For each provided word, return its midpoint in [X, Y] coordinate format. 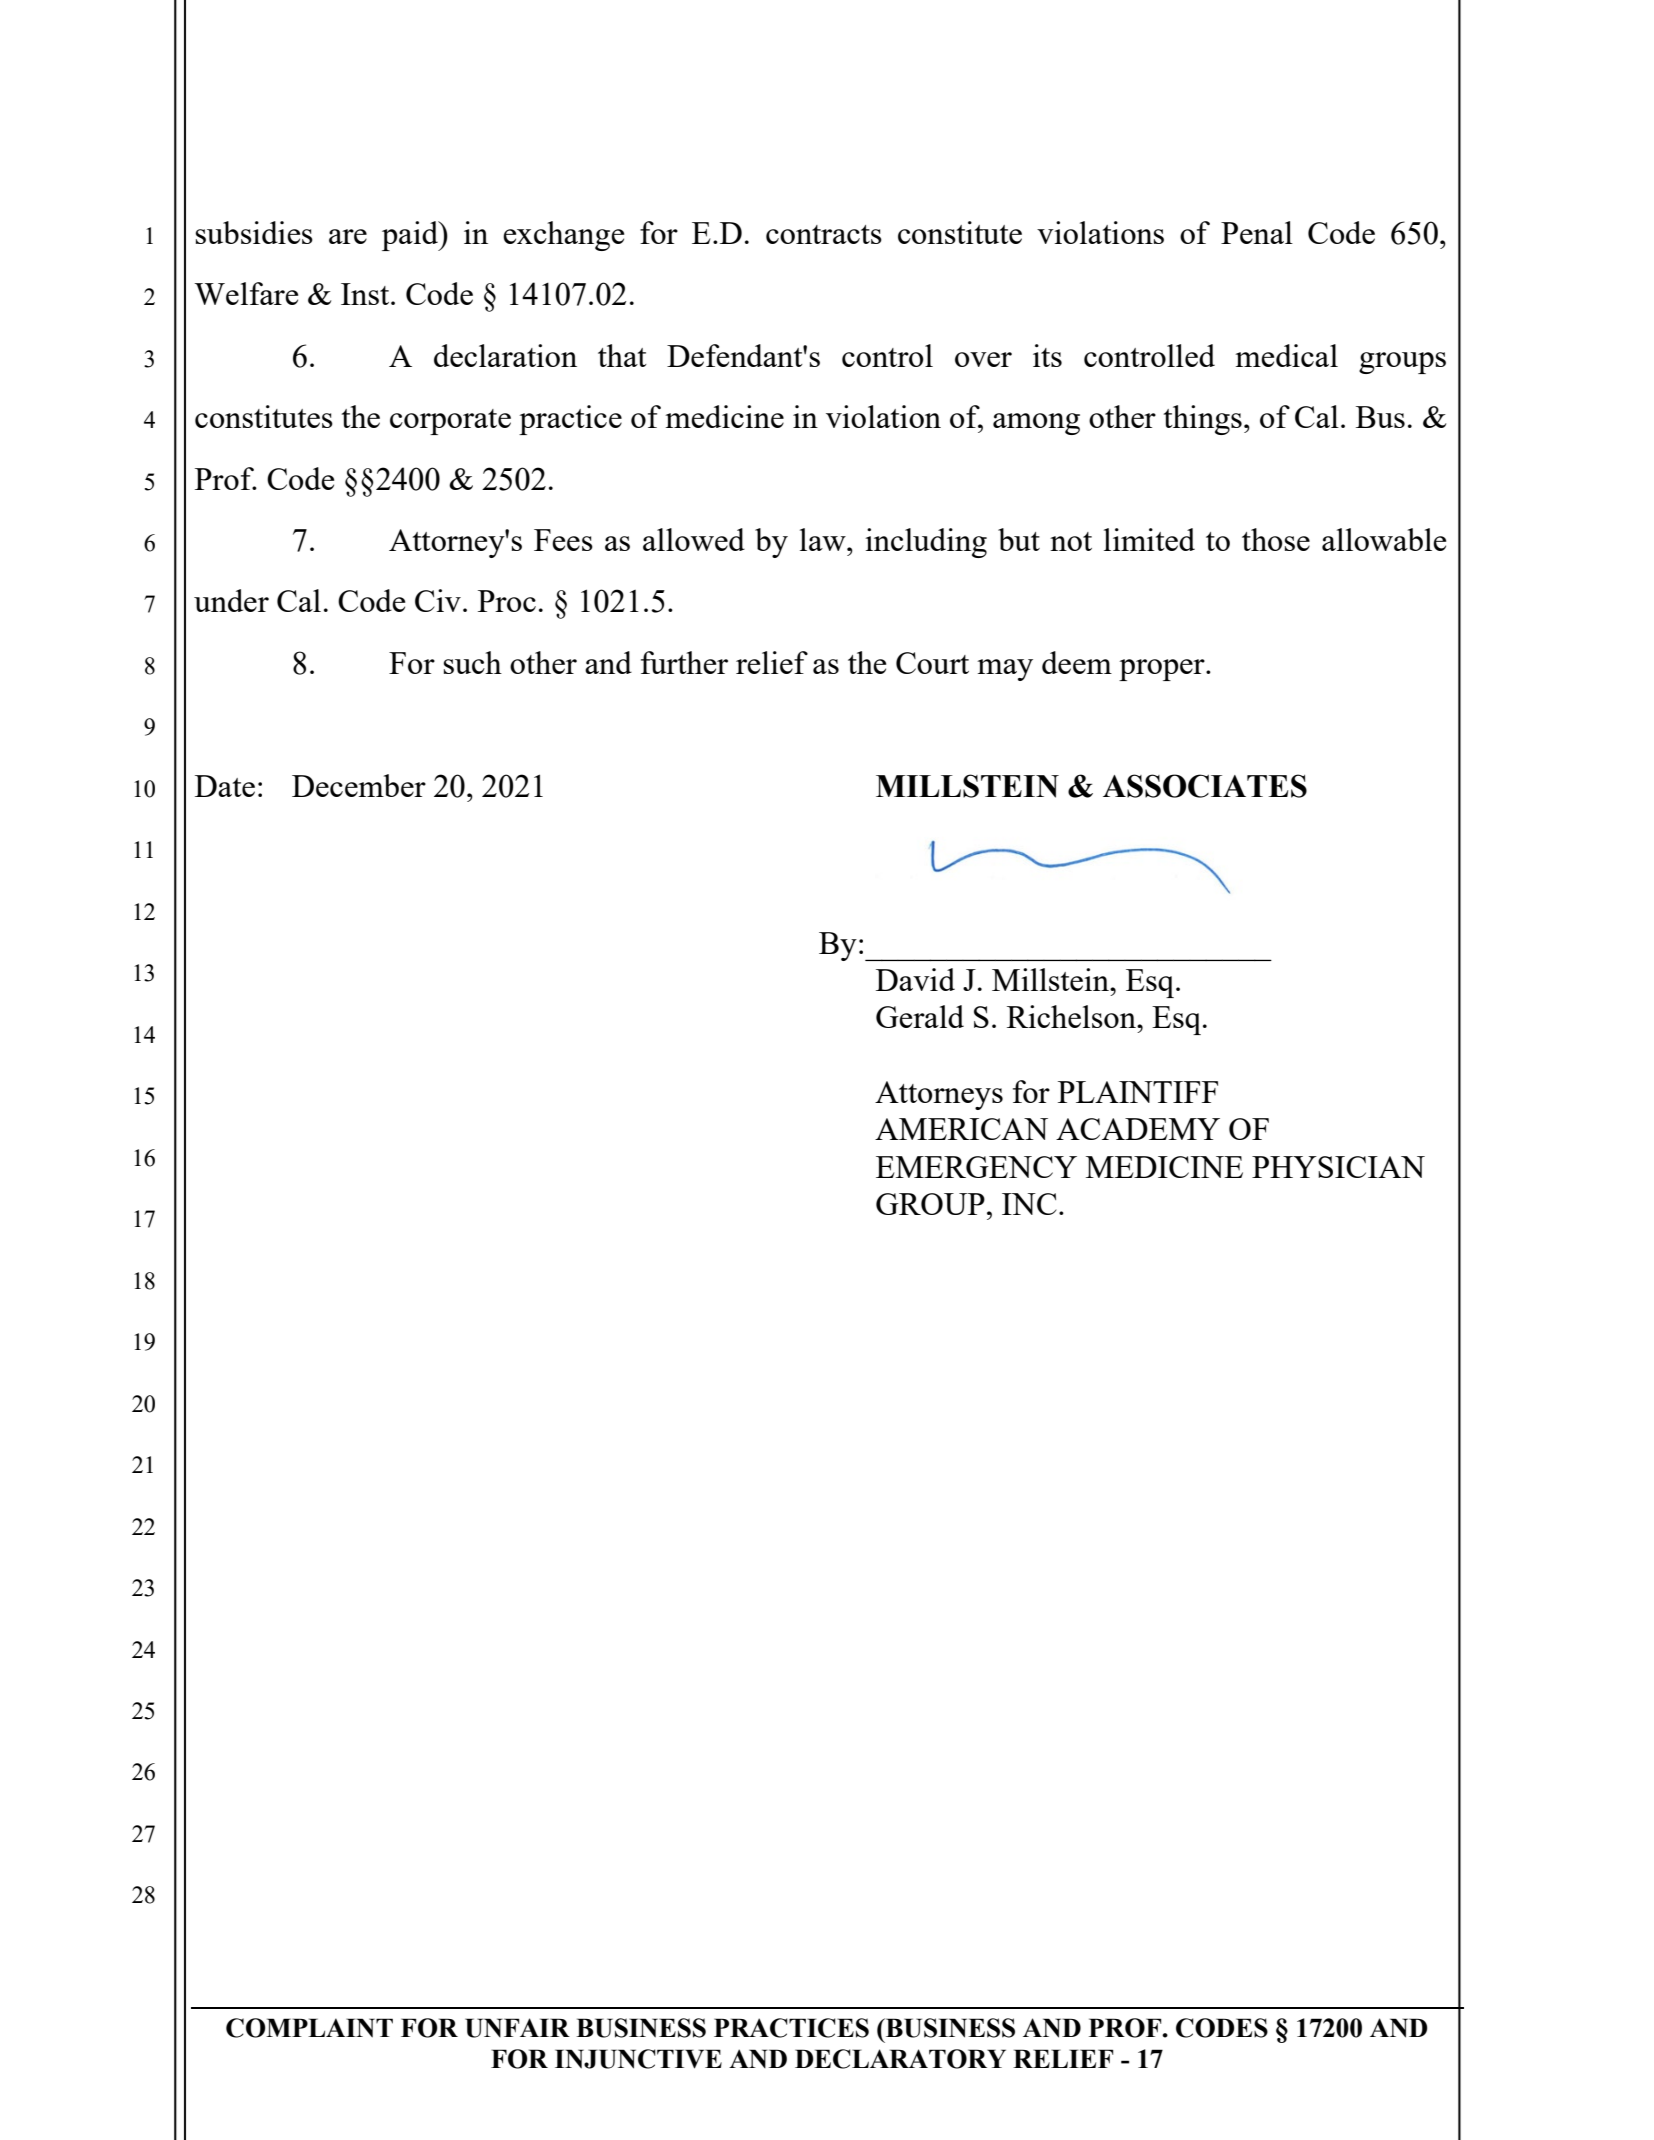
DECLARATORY [900, 2059]
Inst [366, 294]
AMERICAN [961, 1129]
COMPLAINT [309, 2028]
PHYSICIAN [1338, 1167]
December [359, 785]
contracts [824, 234]
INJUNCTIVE [638, 2059]
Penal [1257, 232]
